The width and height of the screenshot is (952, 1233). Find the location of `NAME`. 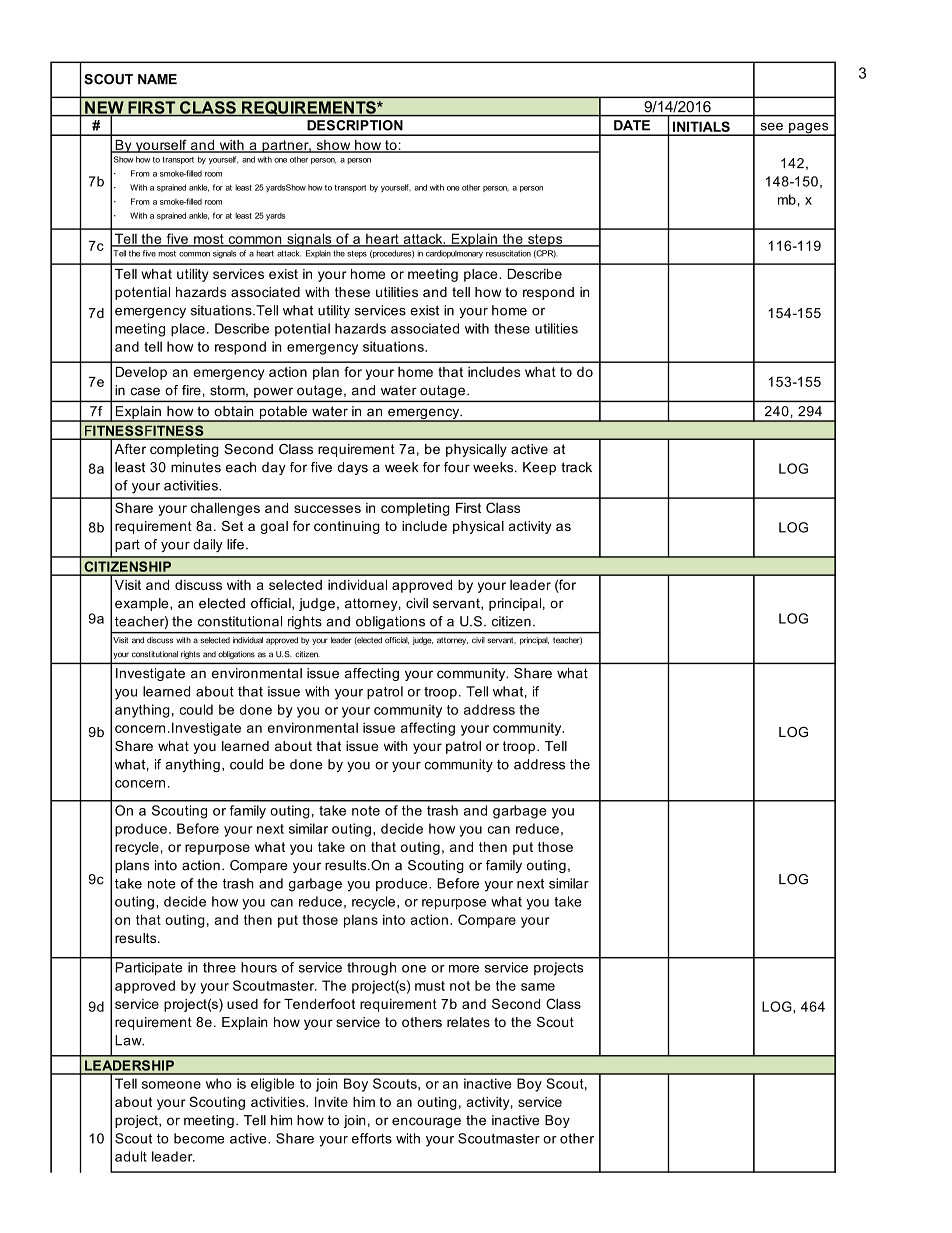

NAME is located at coordinates (157, 79).
